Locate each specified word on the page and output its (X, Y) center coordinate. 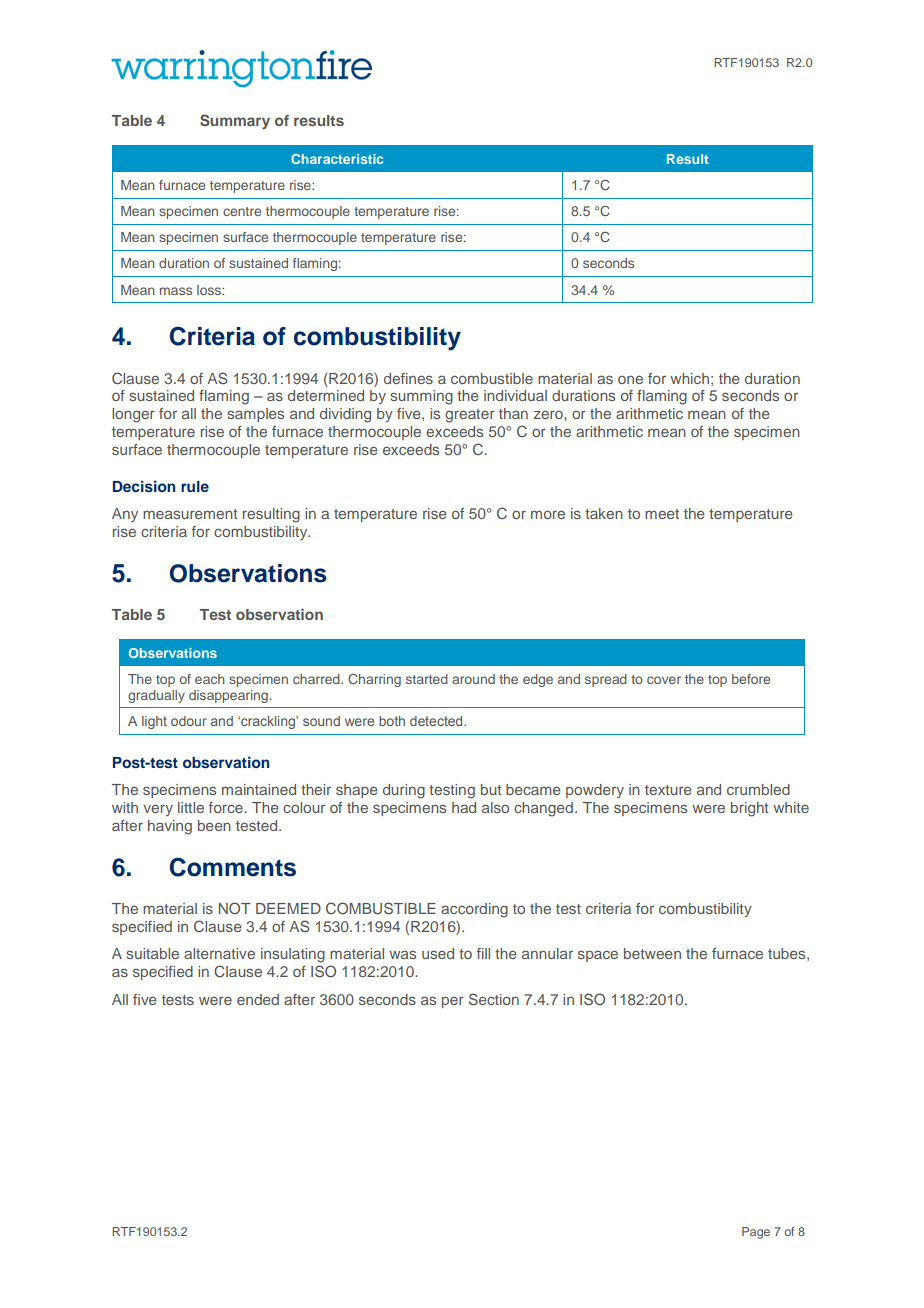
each (209, 679)
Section (494, 999)
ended (258, 999)
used (438, 953)
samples (255, 415)
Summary (235, 122)
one (630, 379)
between (652, 953)
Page (756, 1233)
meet (662, 514)
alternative (219, 953)
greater (470, 416)
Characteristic (337, 159)
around (473, 679)
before (751, 679)
